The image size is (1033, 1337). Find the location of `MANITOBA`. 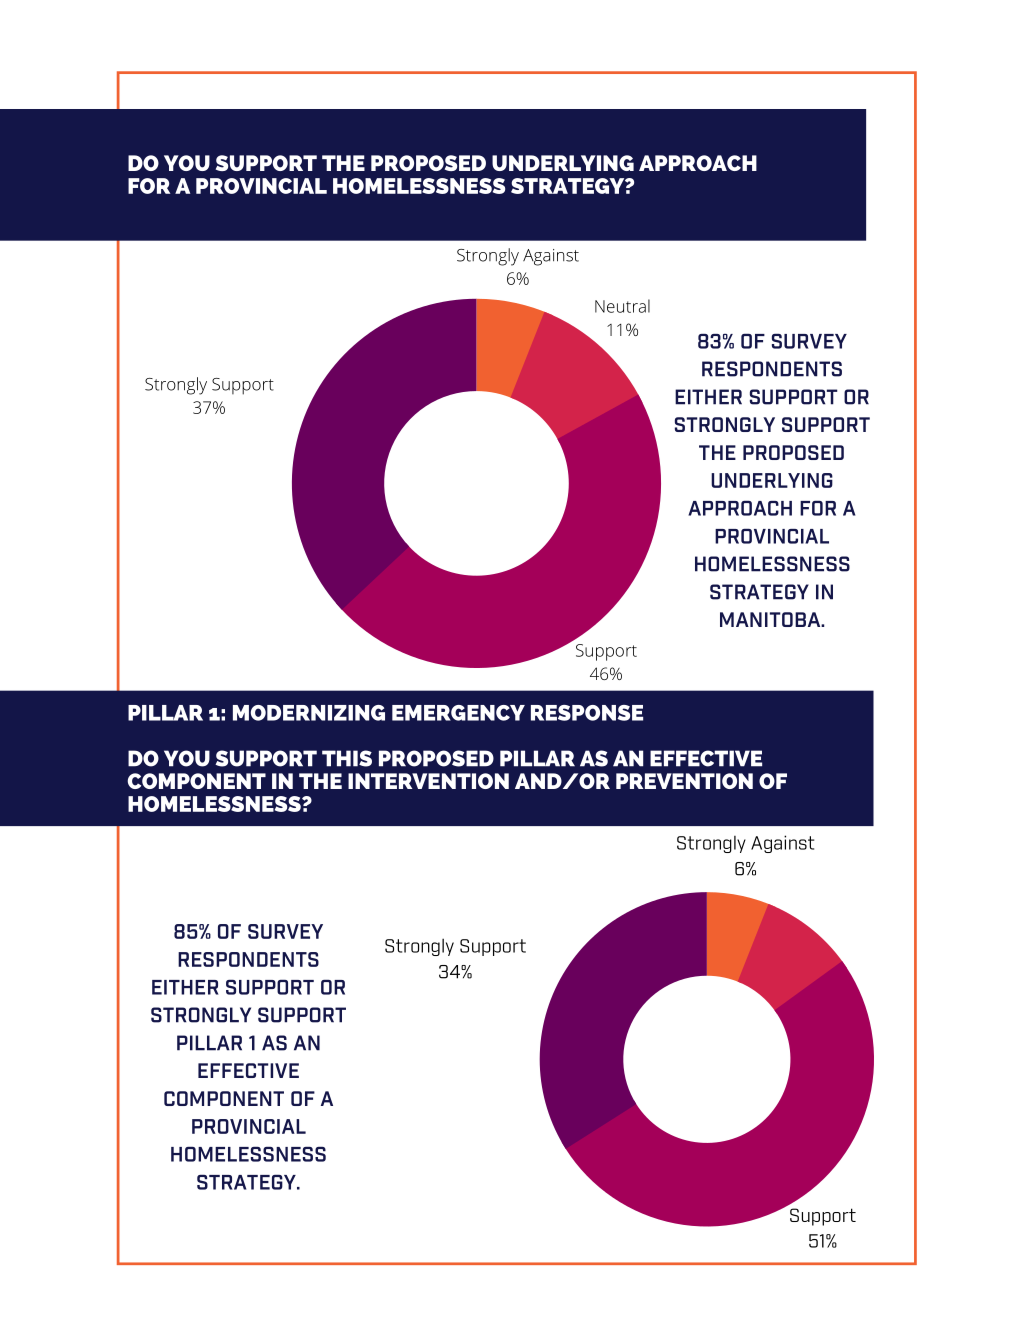

MANITOBA is located at coordinates (771, 619).
